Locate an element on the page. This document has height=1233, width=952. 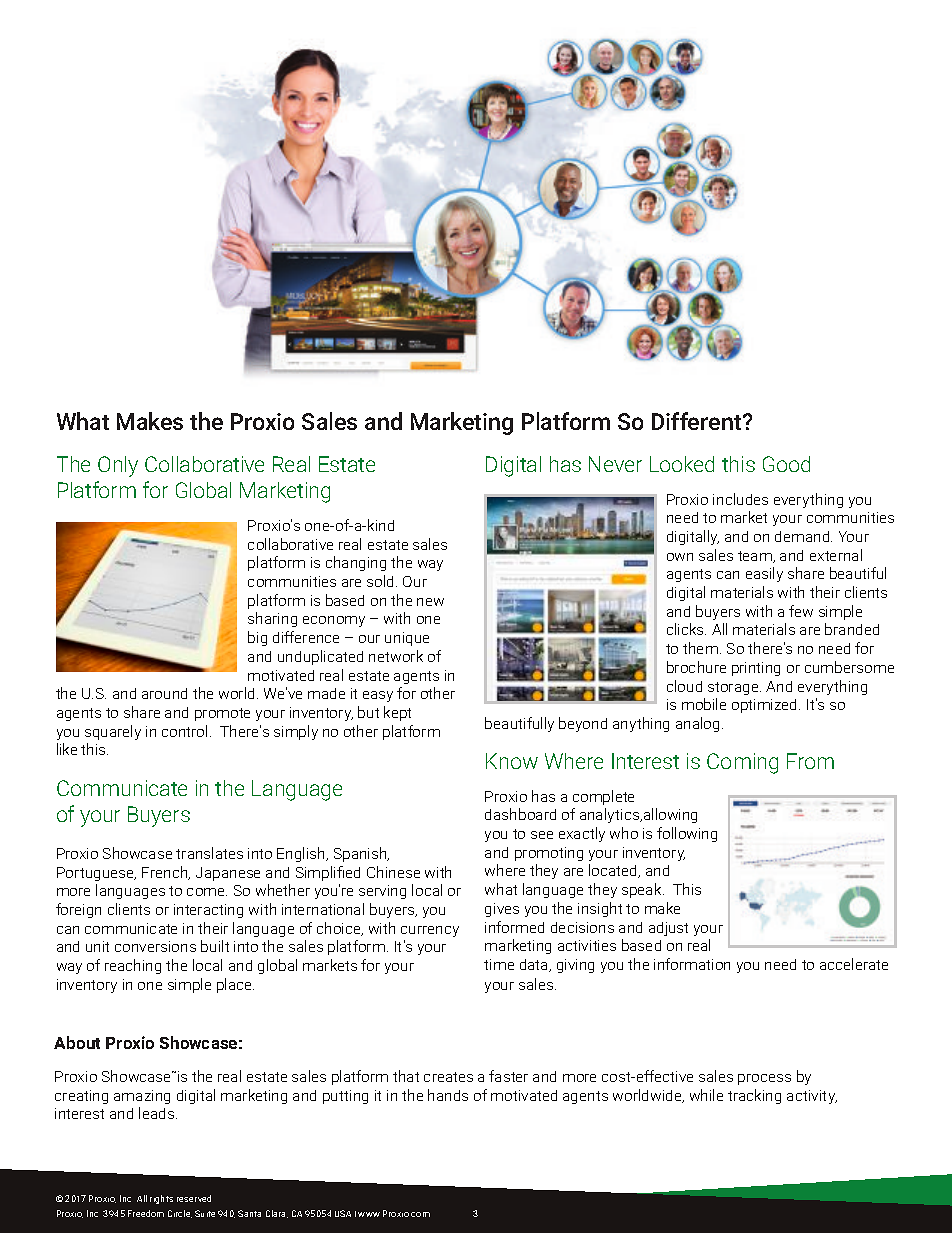
Good is located at coordinates (786, 464).
